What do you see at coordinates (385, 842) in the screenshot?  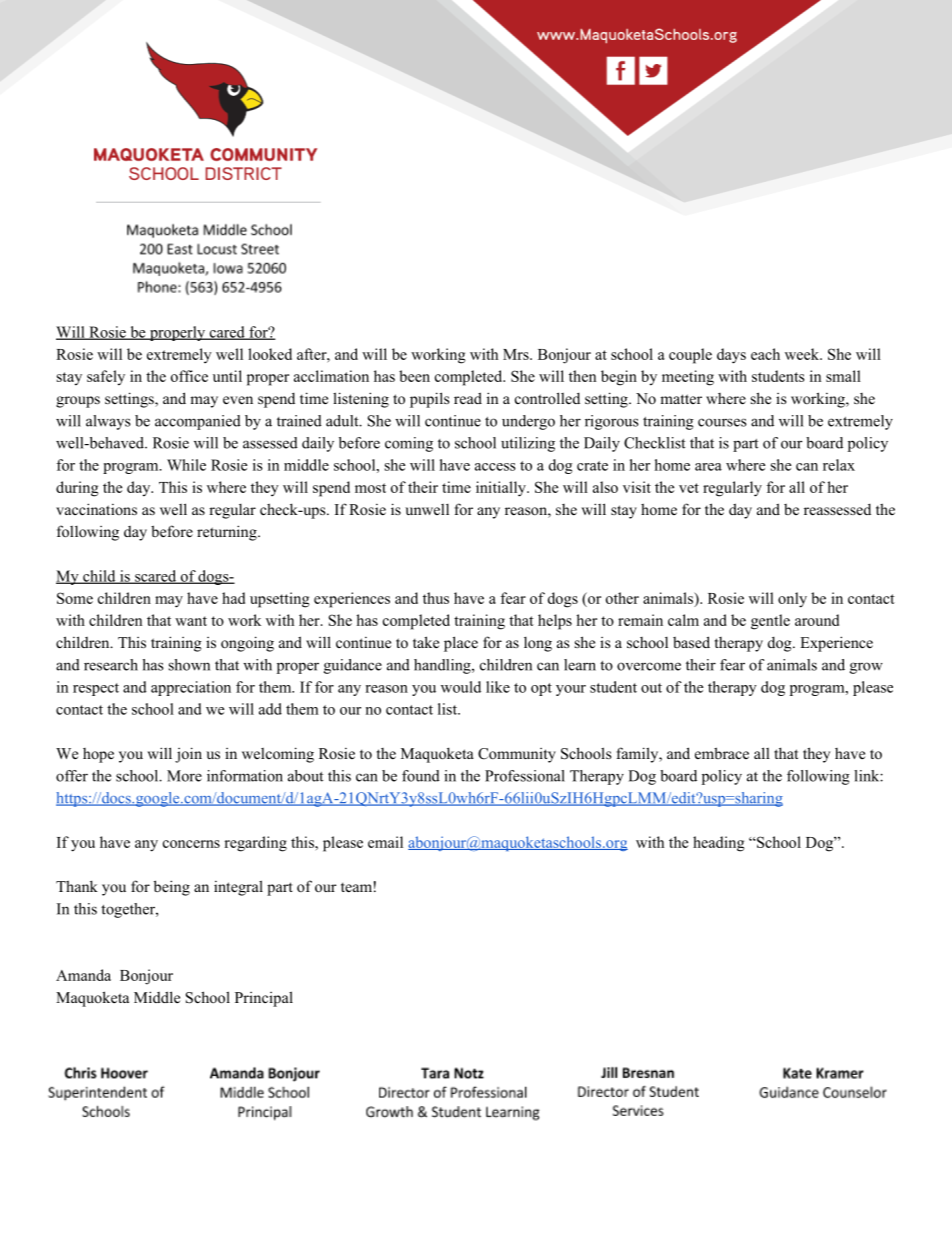 I see `email` at bounding box center [385, 842].
